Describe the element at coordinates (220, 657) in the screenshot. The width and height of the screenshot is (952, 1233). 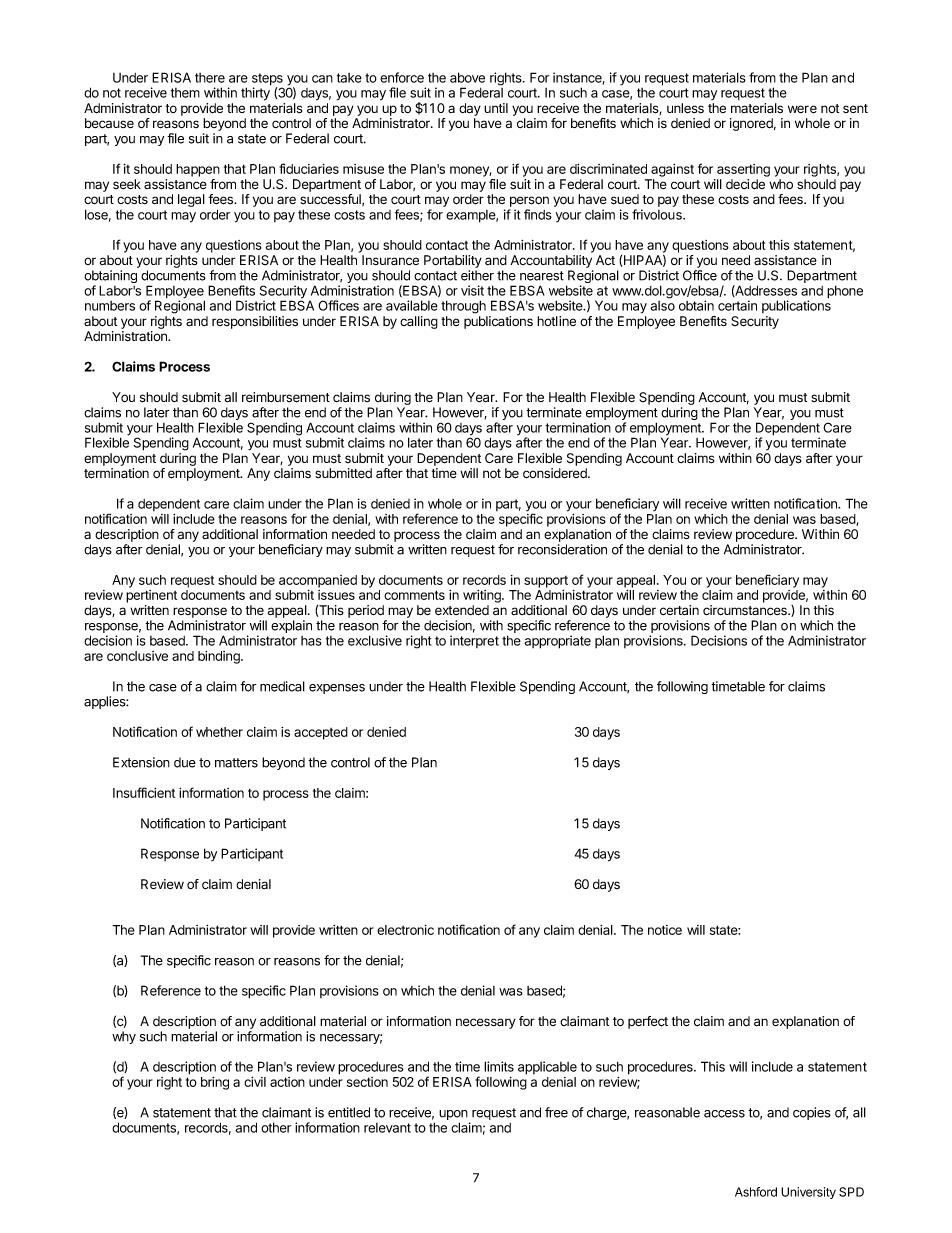
I see `binding` at that location.
